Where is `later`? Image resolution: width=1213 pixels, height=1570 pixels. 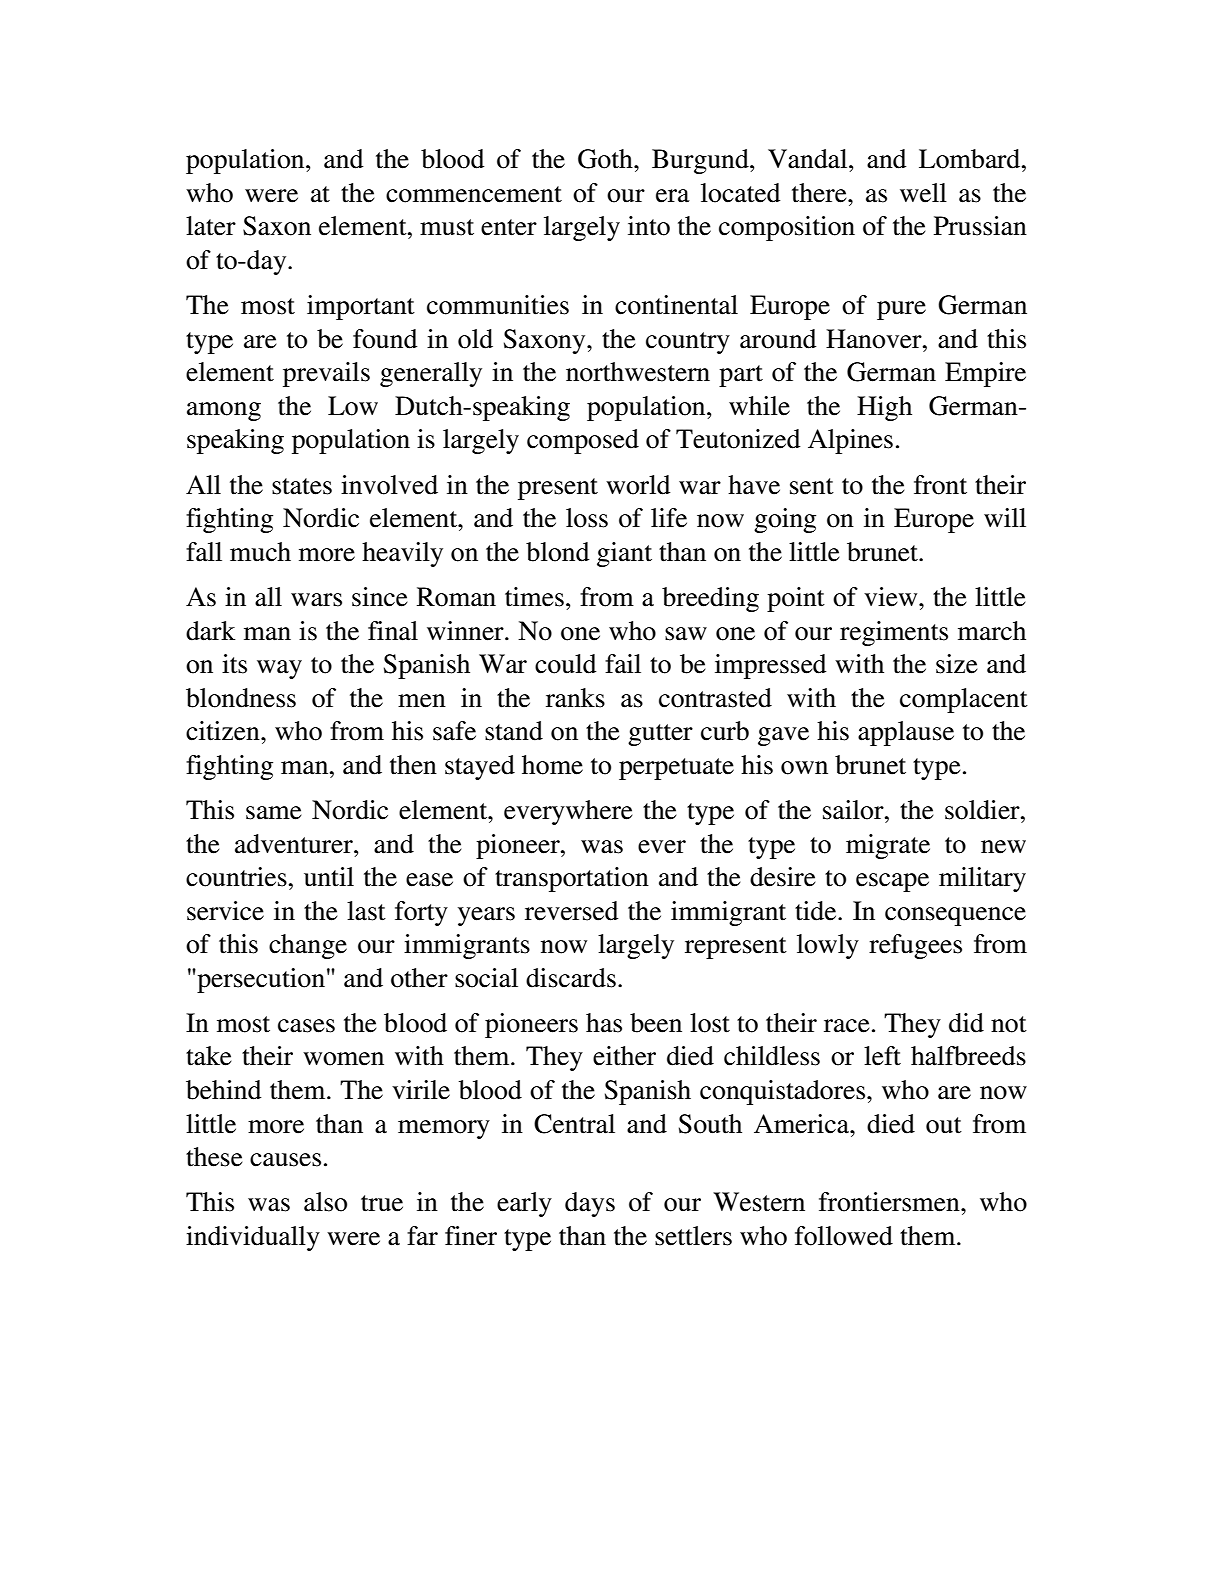 later is located at coordinates (211, 226).
